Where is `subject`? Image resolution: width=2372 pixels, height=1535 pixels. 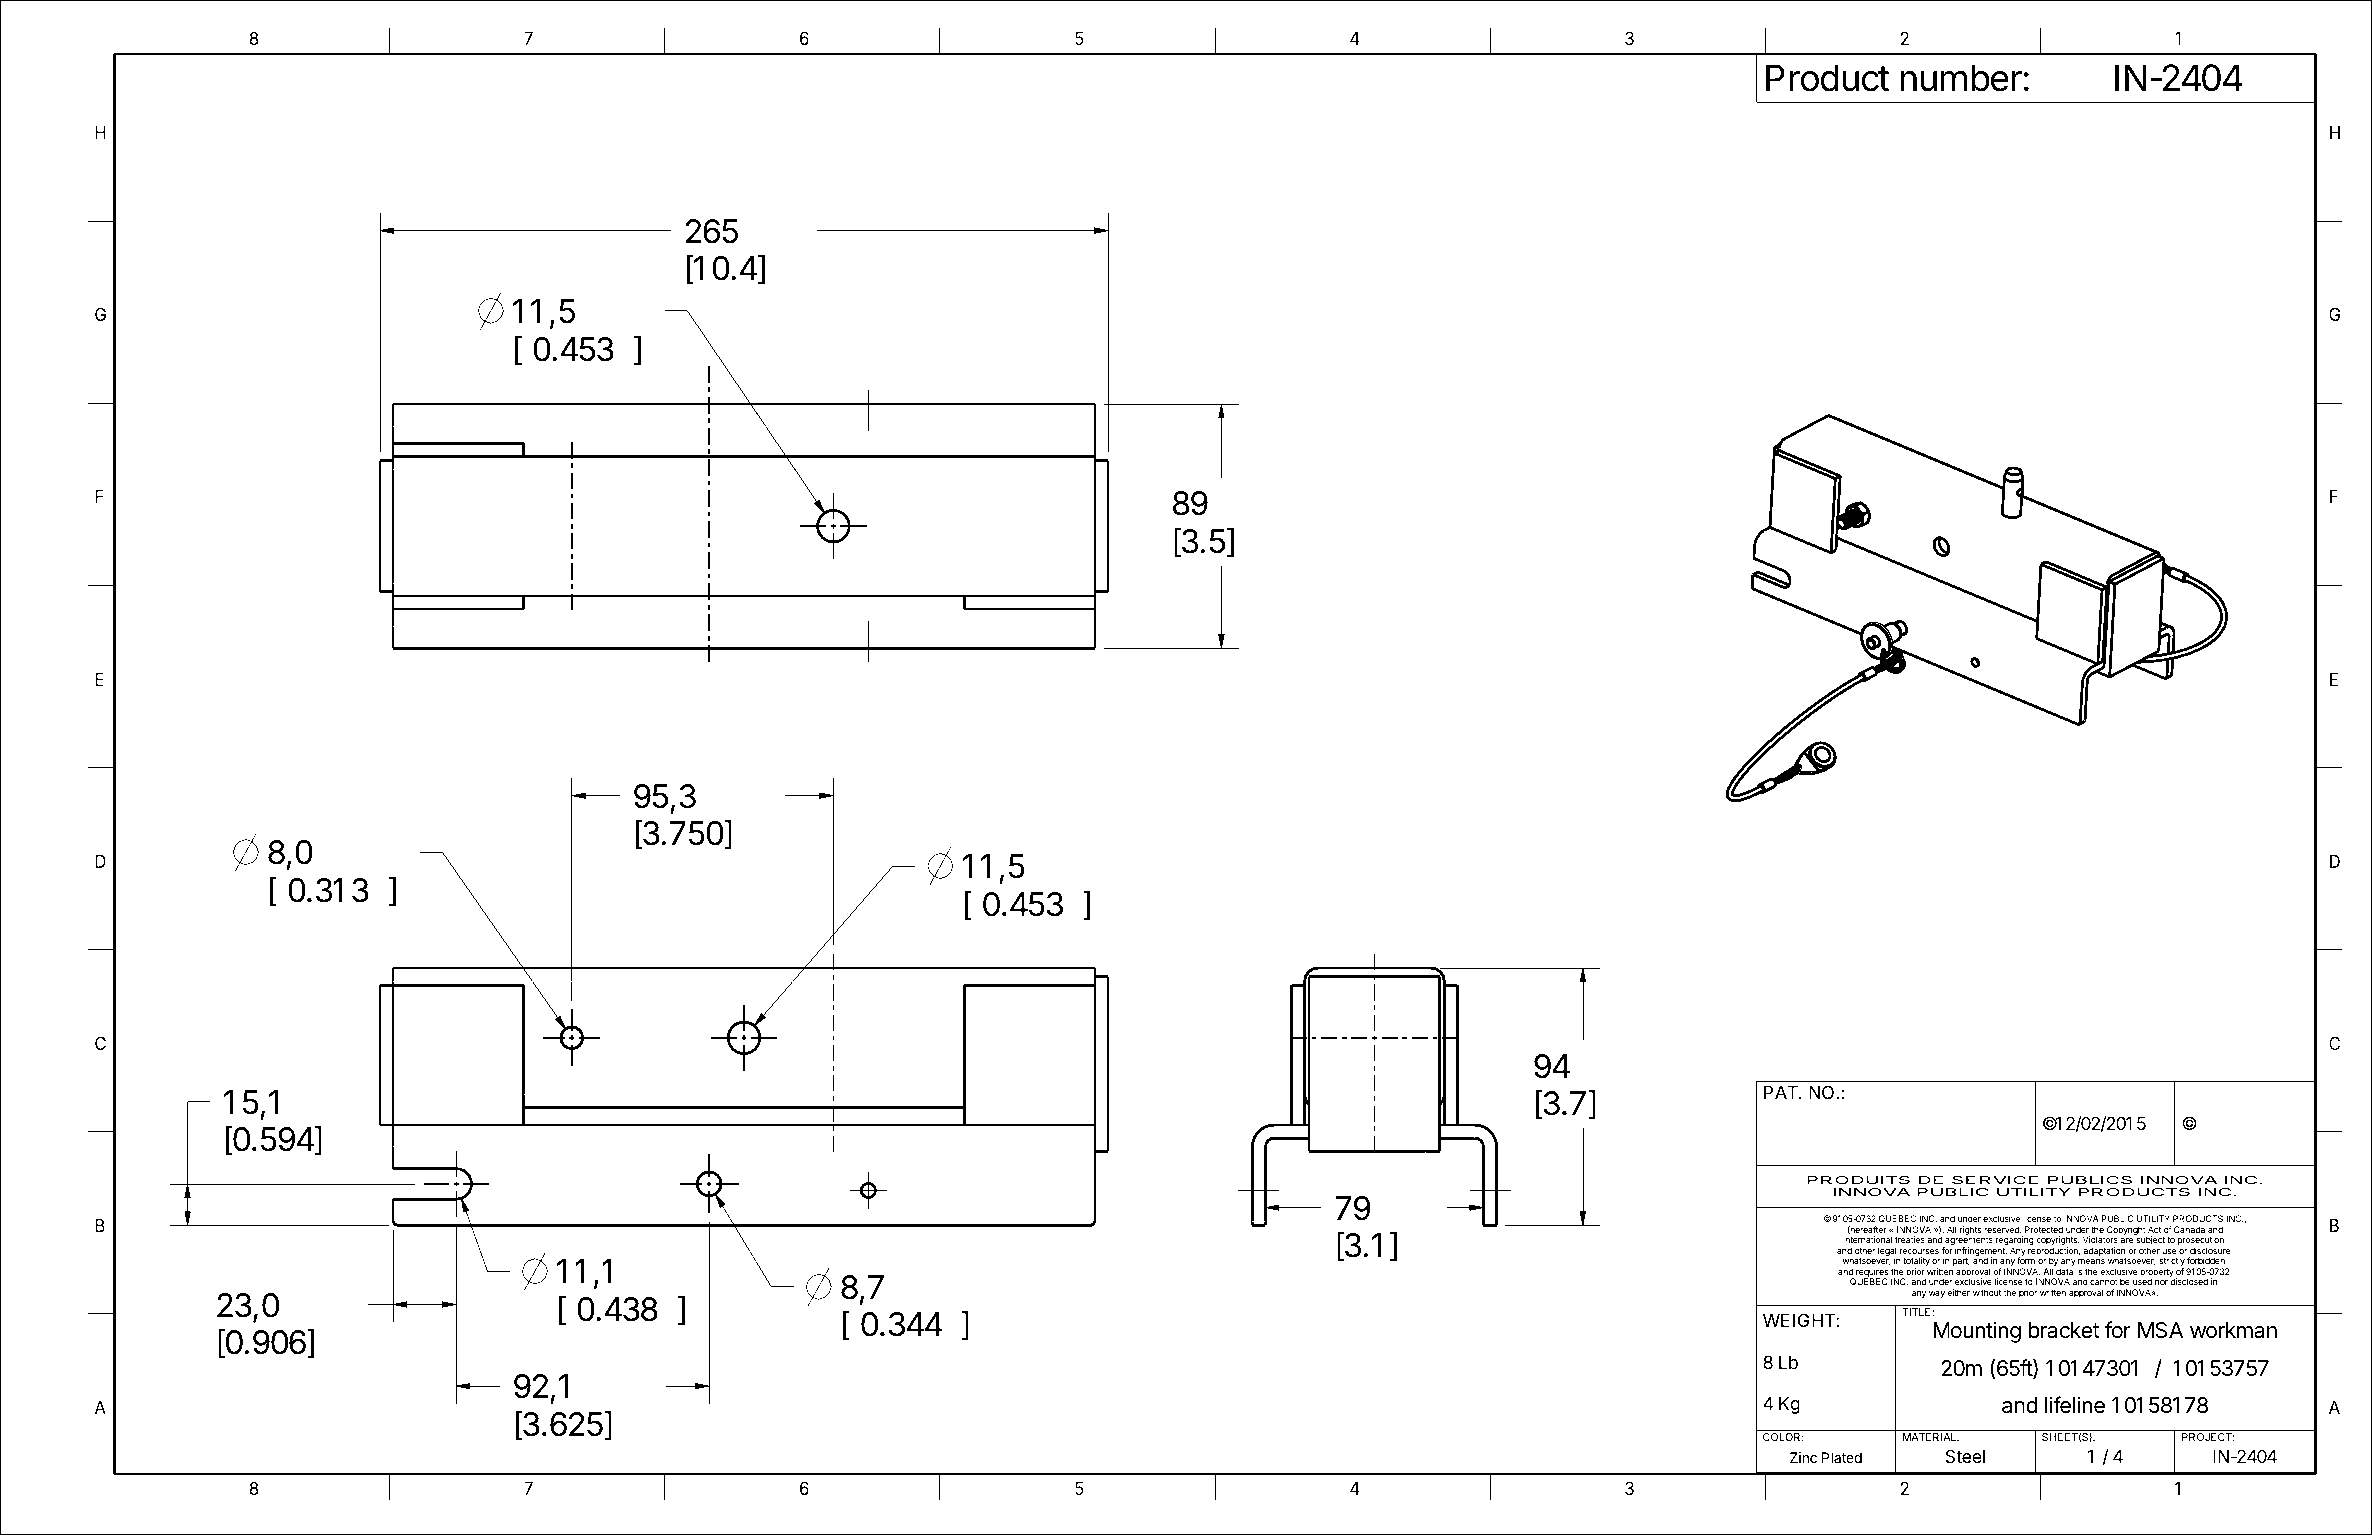
subject is located at coordinates (2150, 1242).
